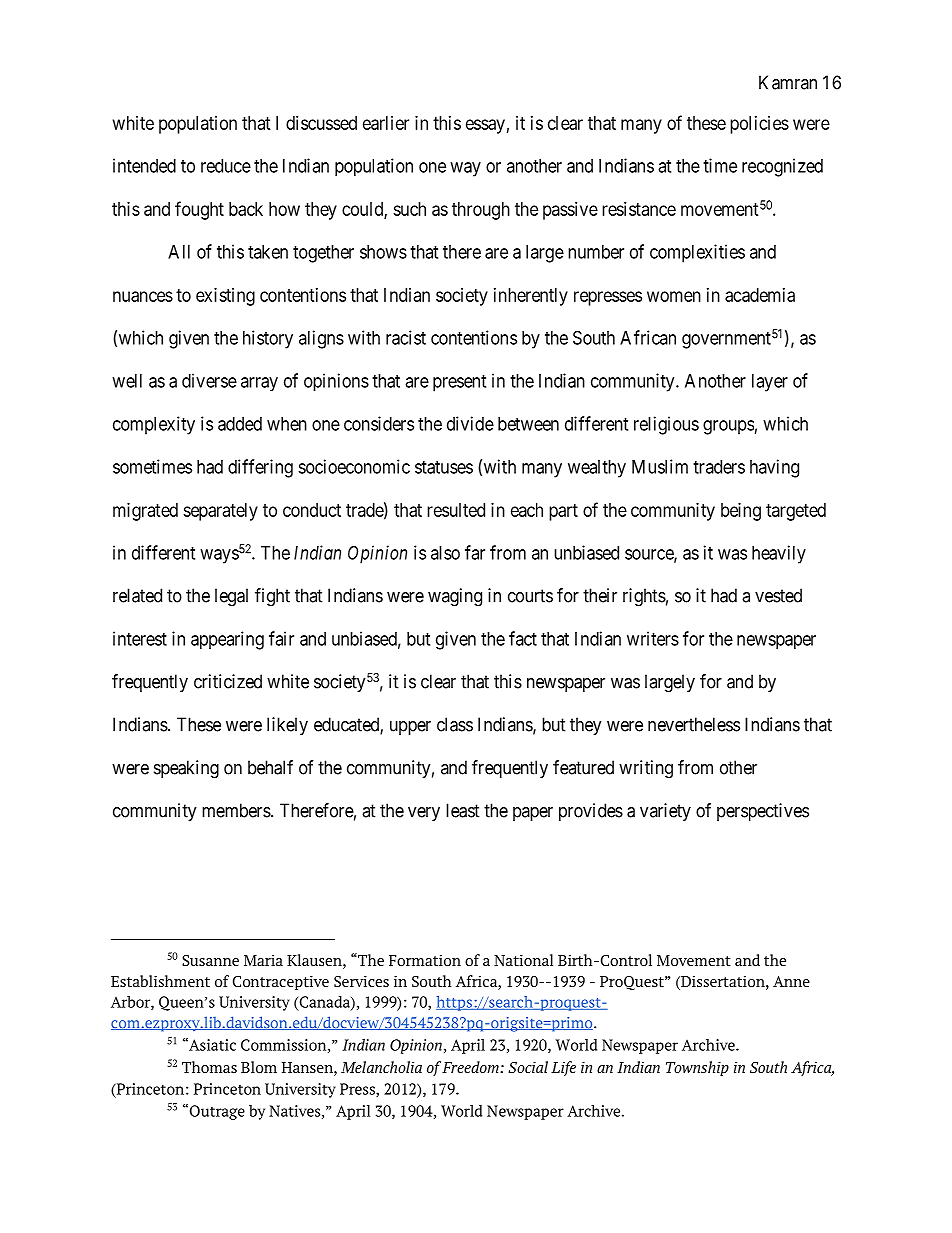 This image has width=952, height=1233. I want to click on reduce, so click(226, 166).
